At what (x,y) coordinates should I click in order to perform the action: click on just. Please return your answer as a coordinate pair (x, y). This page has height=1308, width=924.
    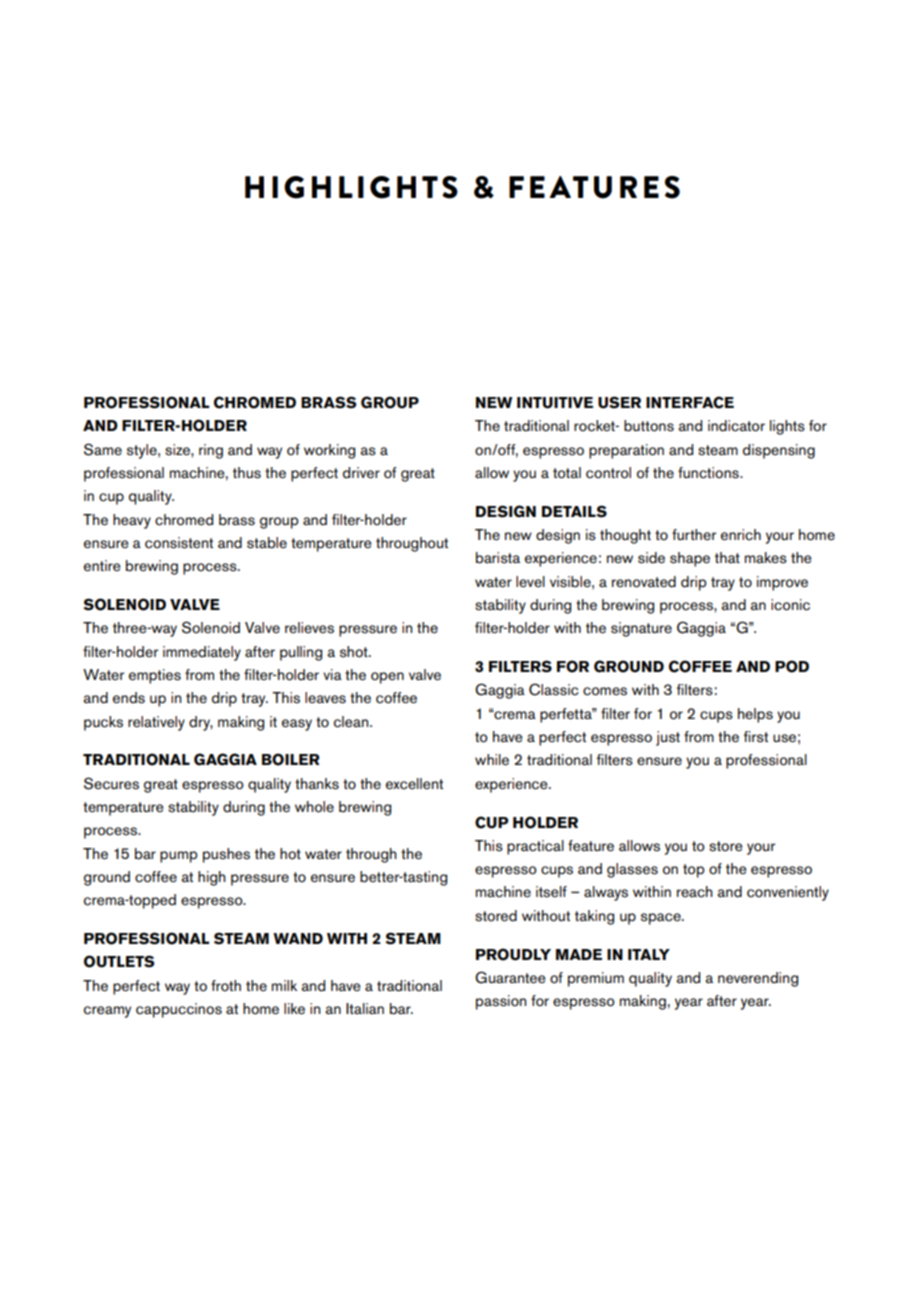
    Looking at the image, I should click on (668, 738).
